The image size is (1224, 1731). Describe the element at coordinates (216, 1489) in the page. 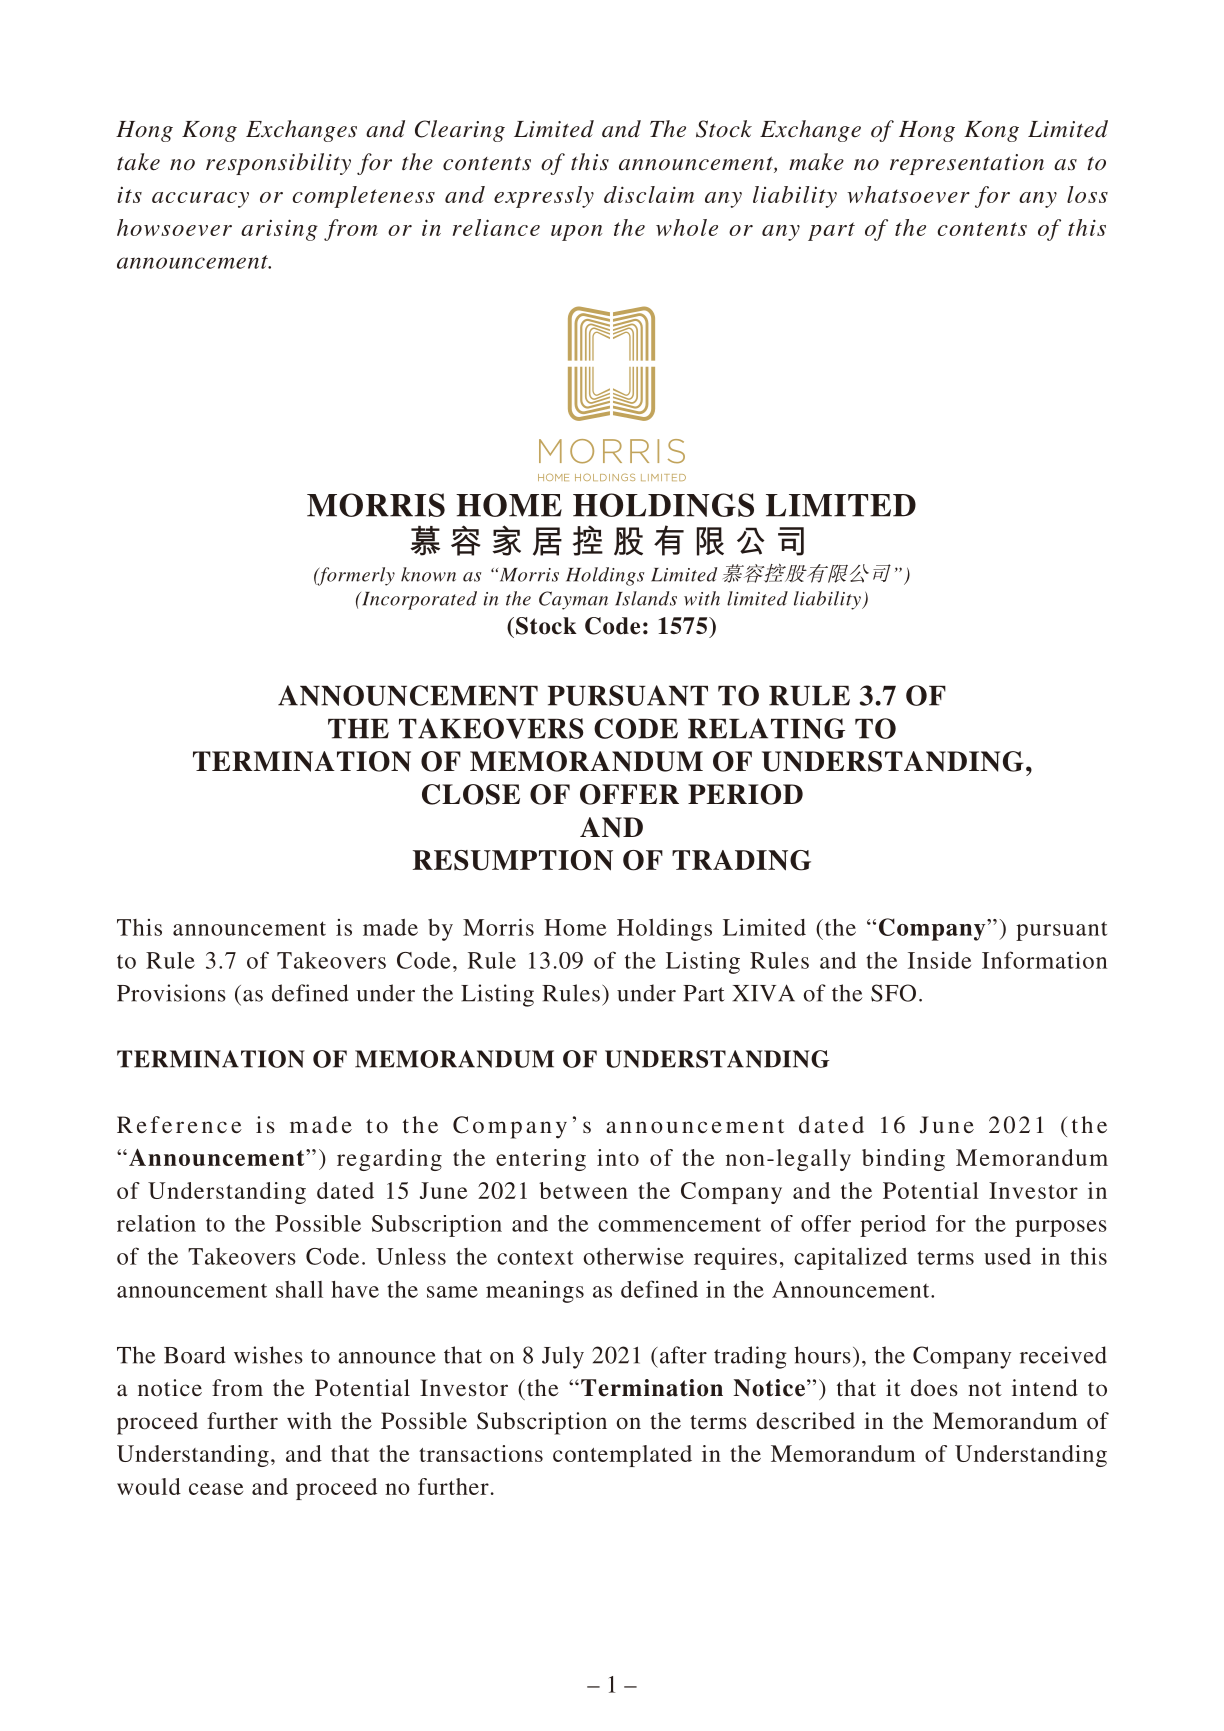

I see `cease` at that location.
